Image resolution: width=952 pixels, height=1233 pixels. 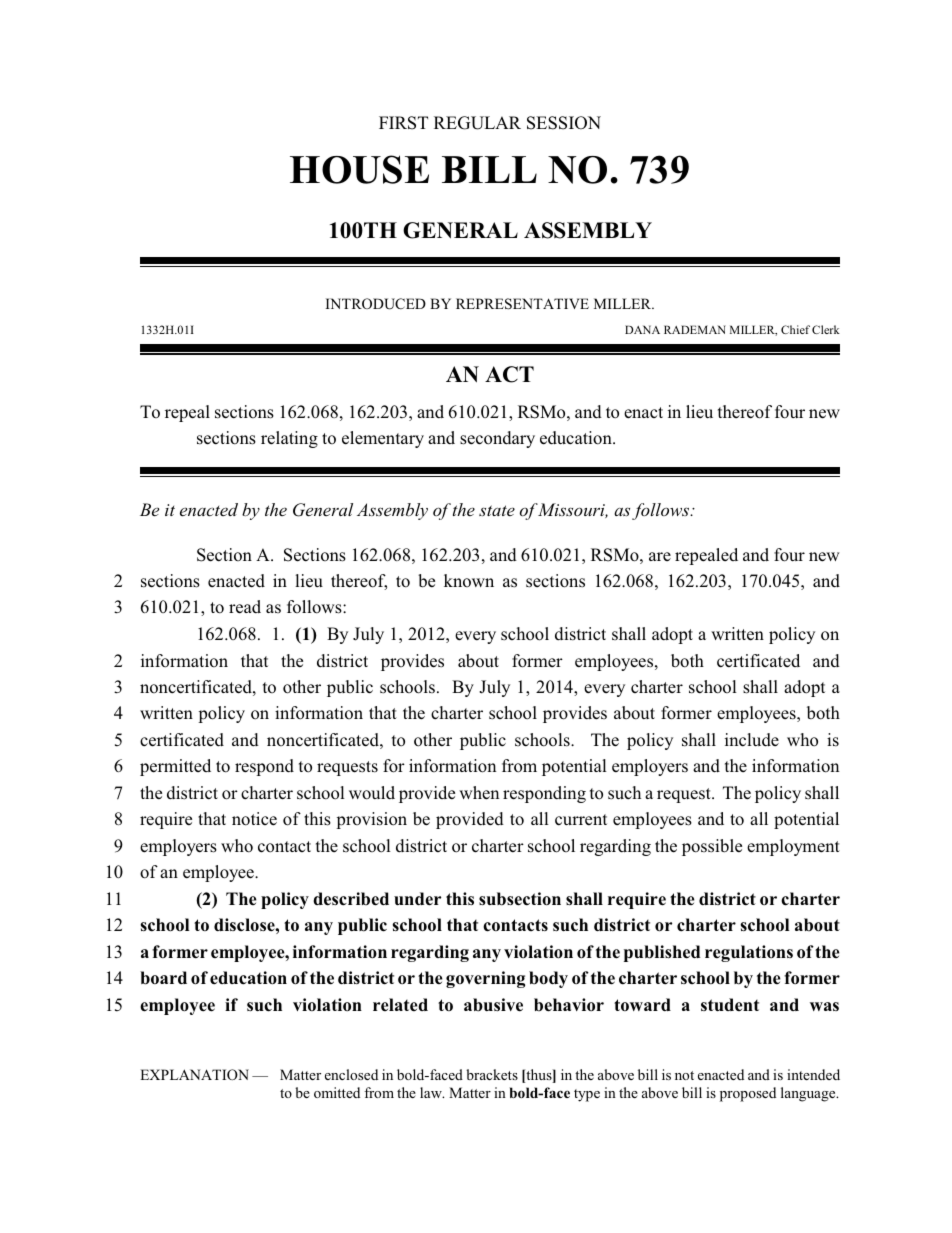 I want to click on proposed, so click(x=748, y=1094).
